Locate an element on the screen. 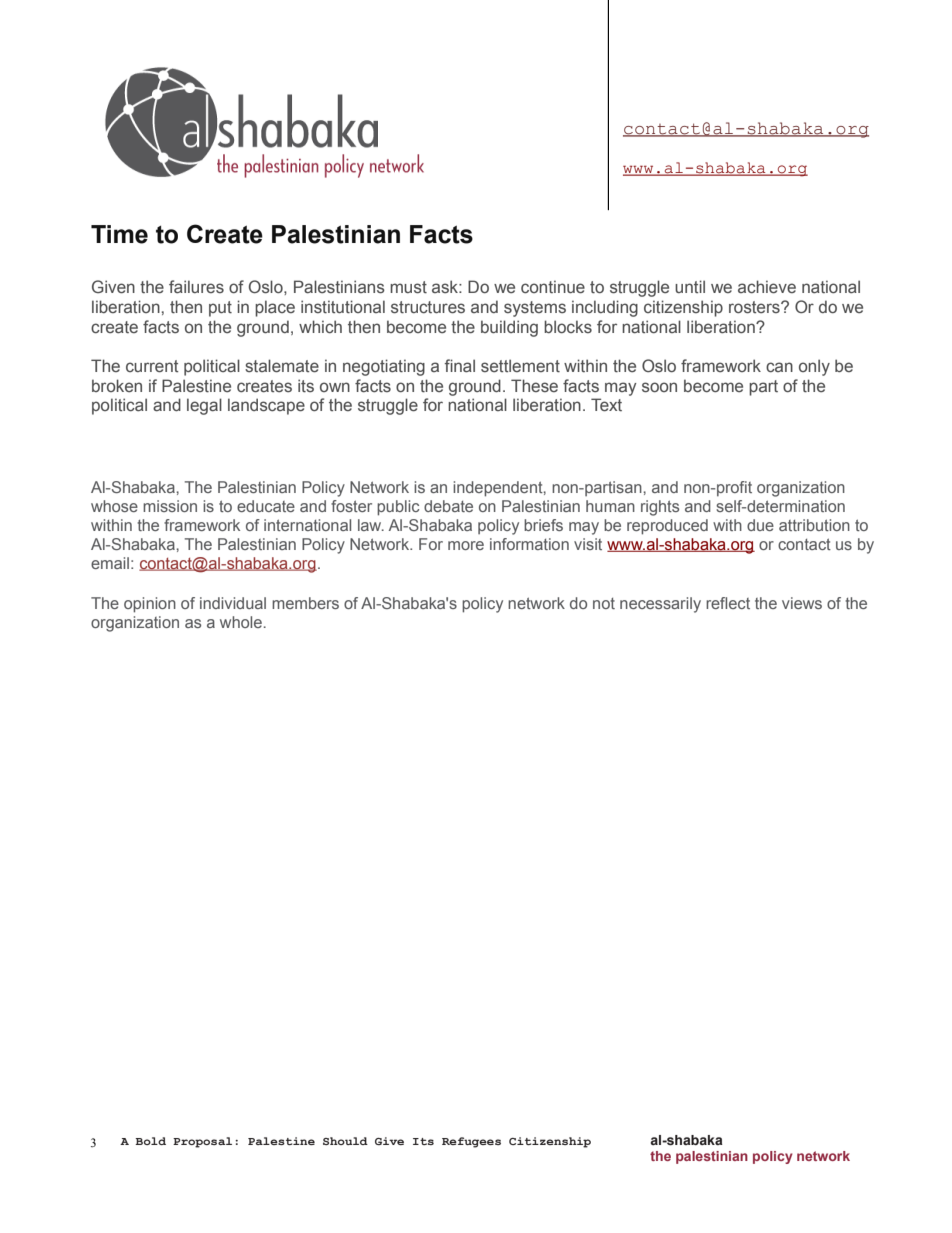  more is located at coordinates (466, 545).
